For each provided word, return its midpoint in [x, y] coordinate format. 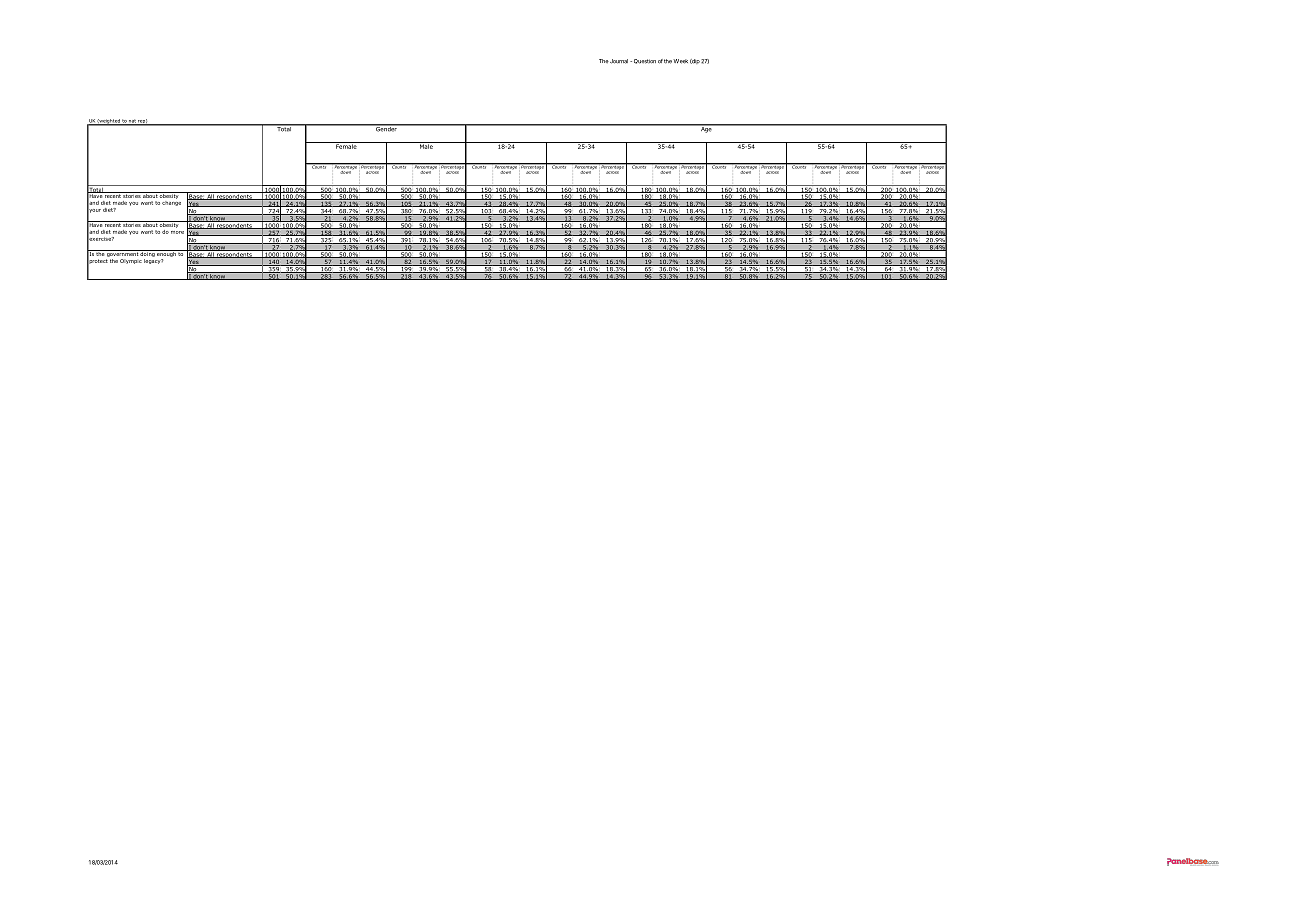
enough [166, 255]
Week [680, 61]
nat [132, 122]
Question [643, 61]
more [177, 232]
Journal [619, 61]
